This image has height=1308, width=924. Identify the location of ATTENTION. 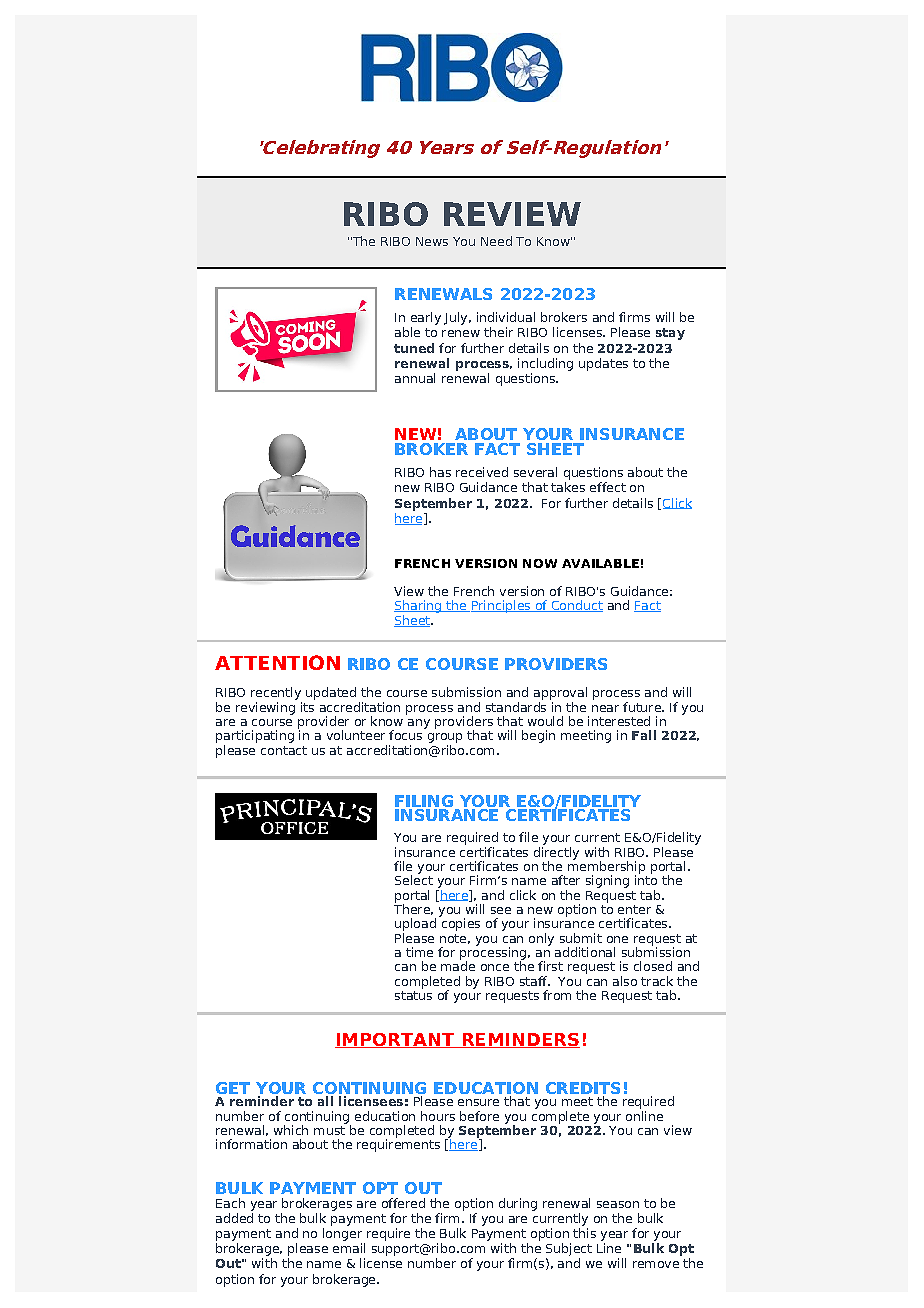
(277, 662).
